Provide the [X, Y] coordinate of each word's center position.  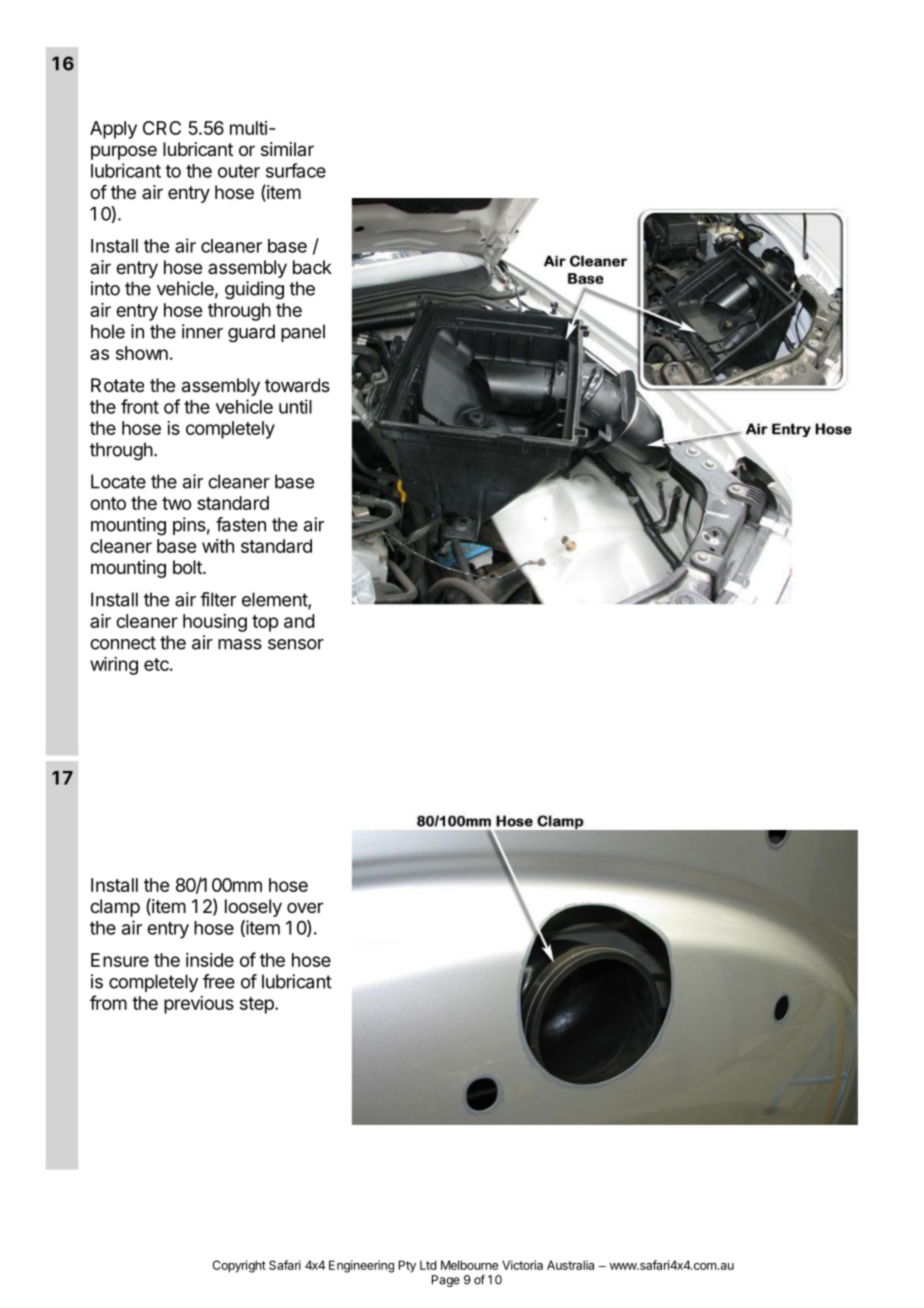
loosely [253, 908]
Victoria [522, 1265]
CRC [162, 128]
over [305, 907]
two [176, 503]
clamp [115, 908]
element [275, 600]
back [312, 267]
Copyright [239, 1266]
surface [296, 170]
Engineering [361, 1266]
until [295, 406]
